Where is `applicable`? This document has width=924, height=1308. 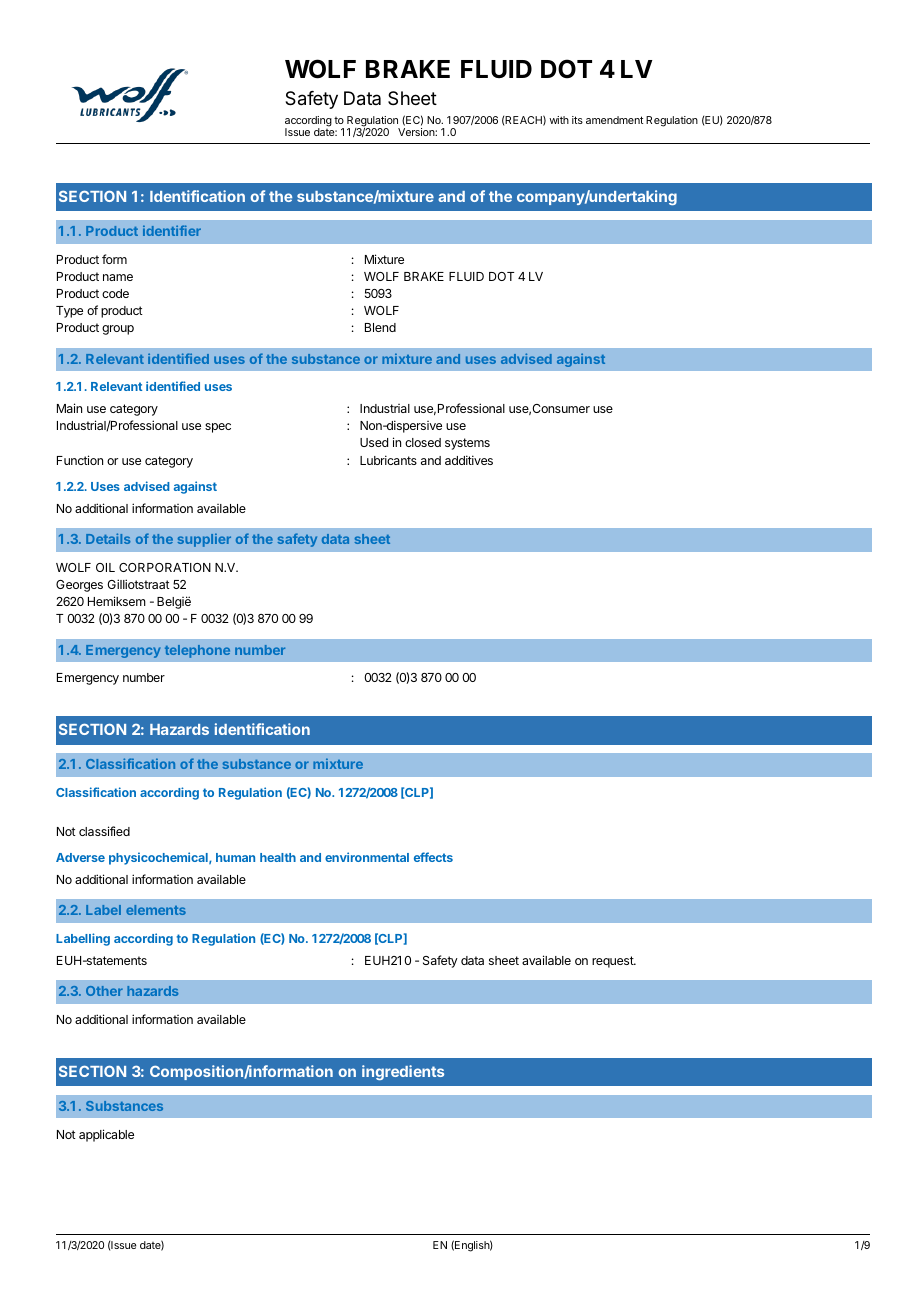 applicable is located at coordinates (106, 1135).
